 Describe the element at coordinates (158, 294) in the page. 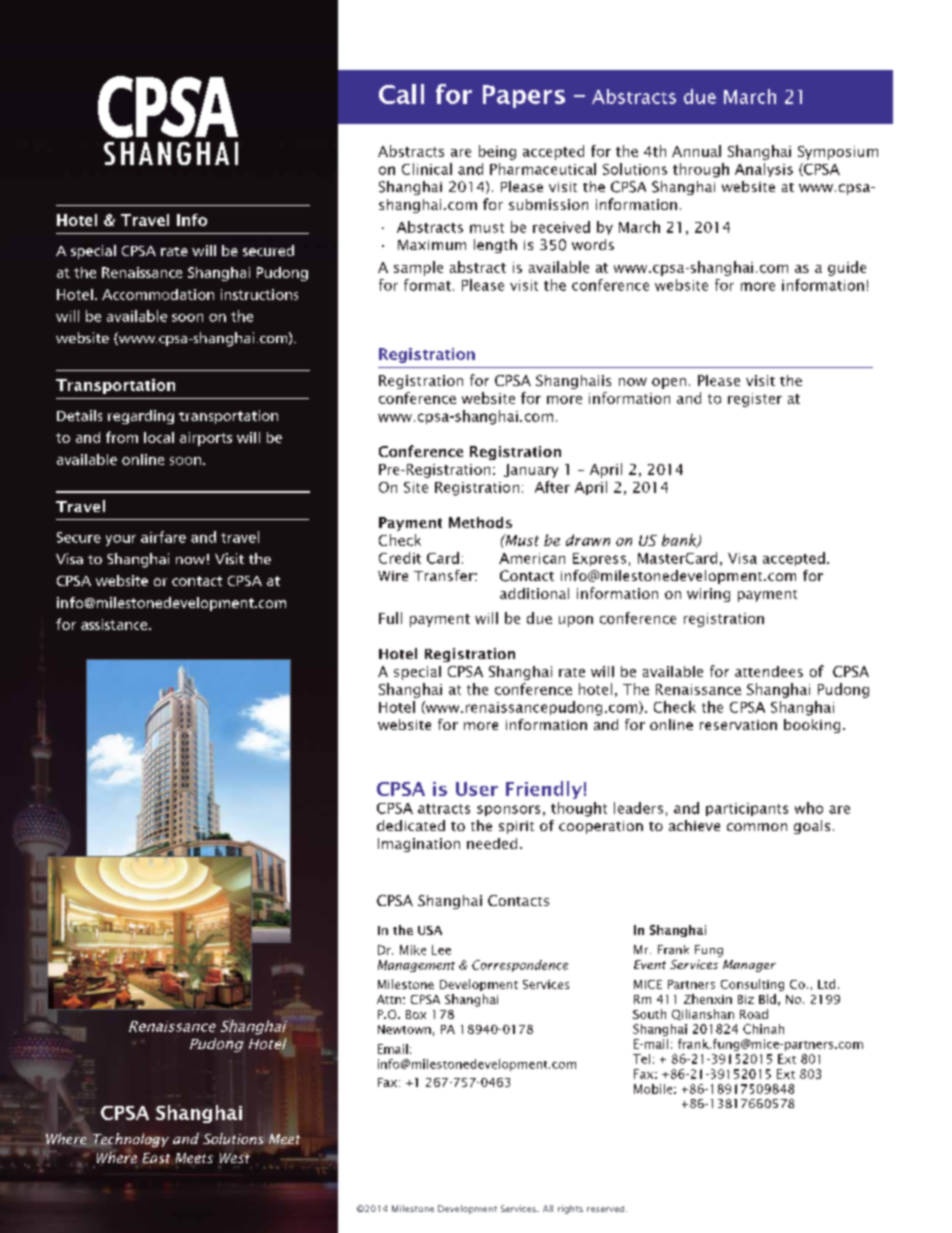

I see `Accommodation` at that location.
